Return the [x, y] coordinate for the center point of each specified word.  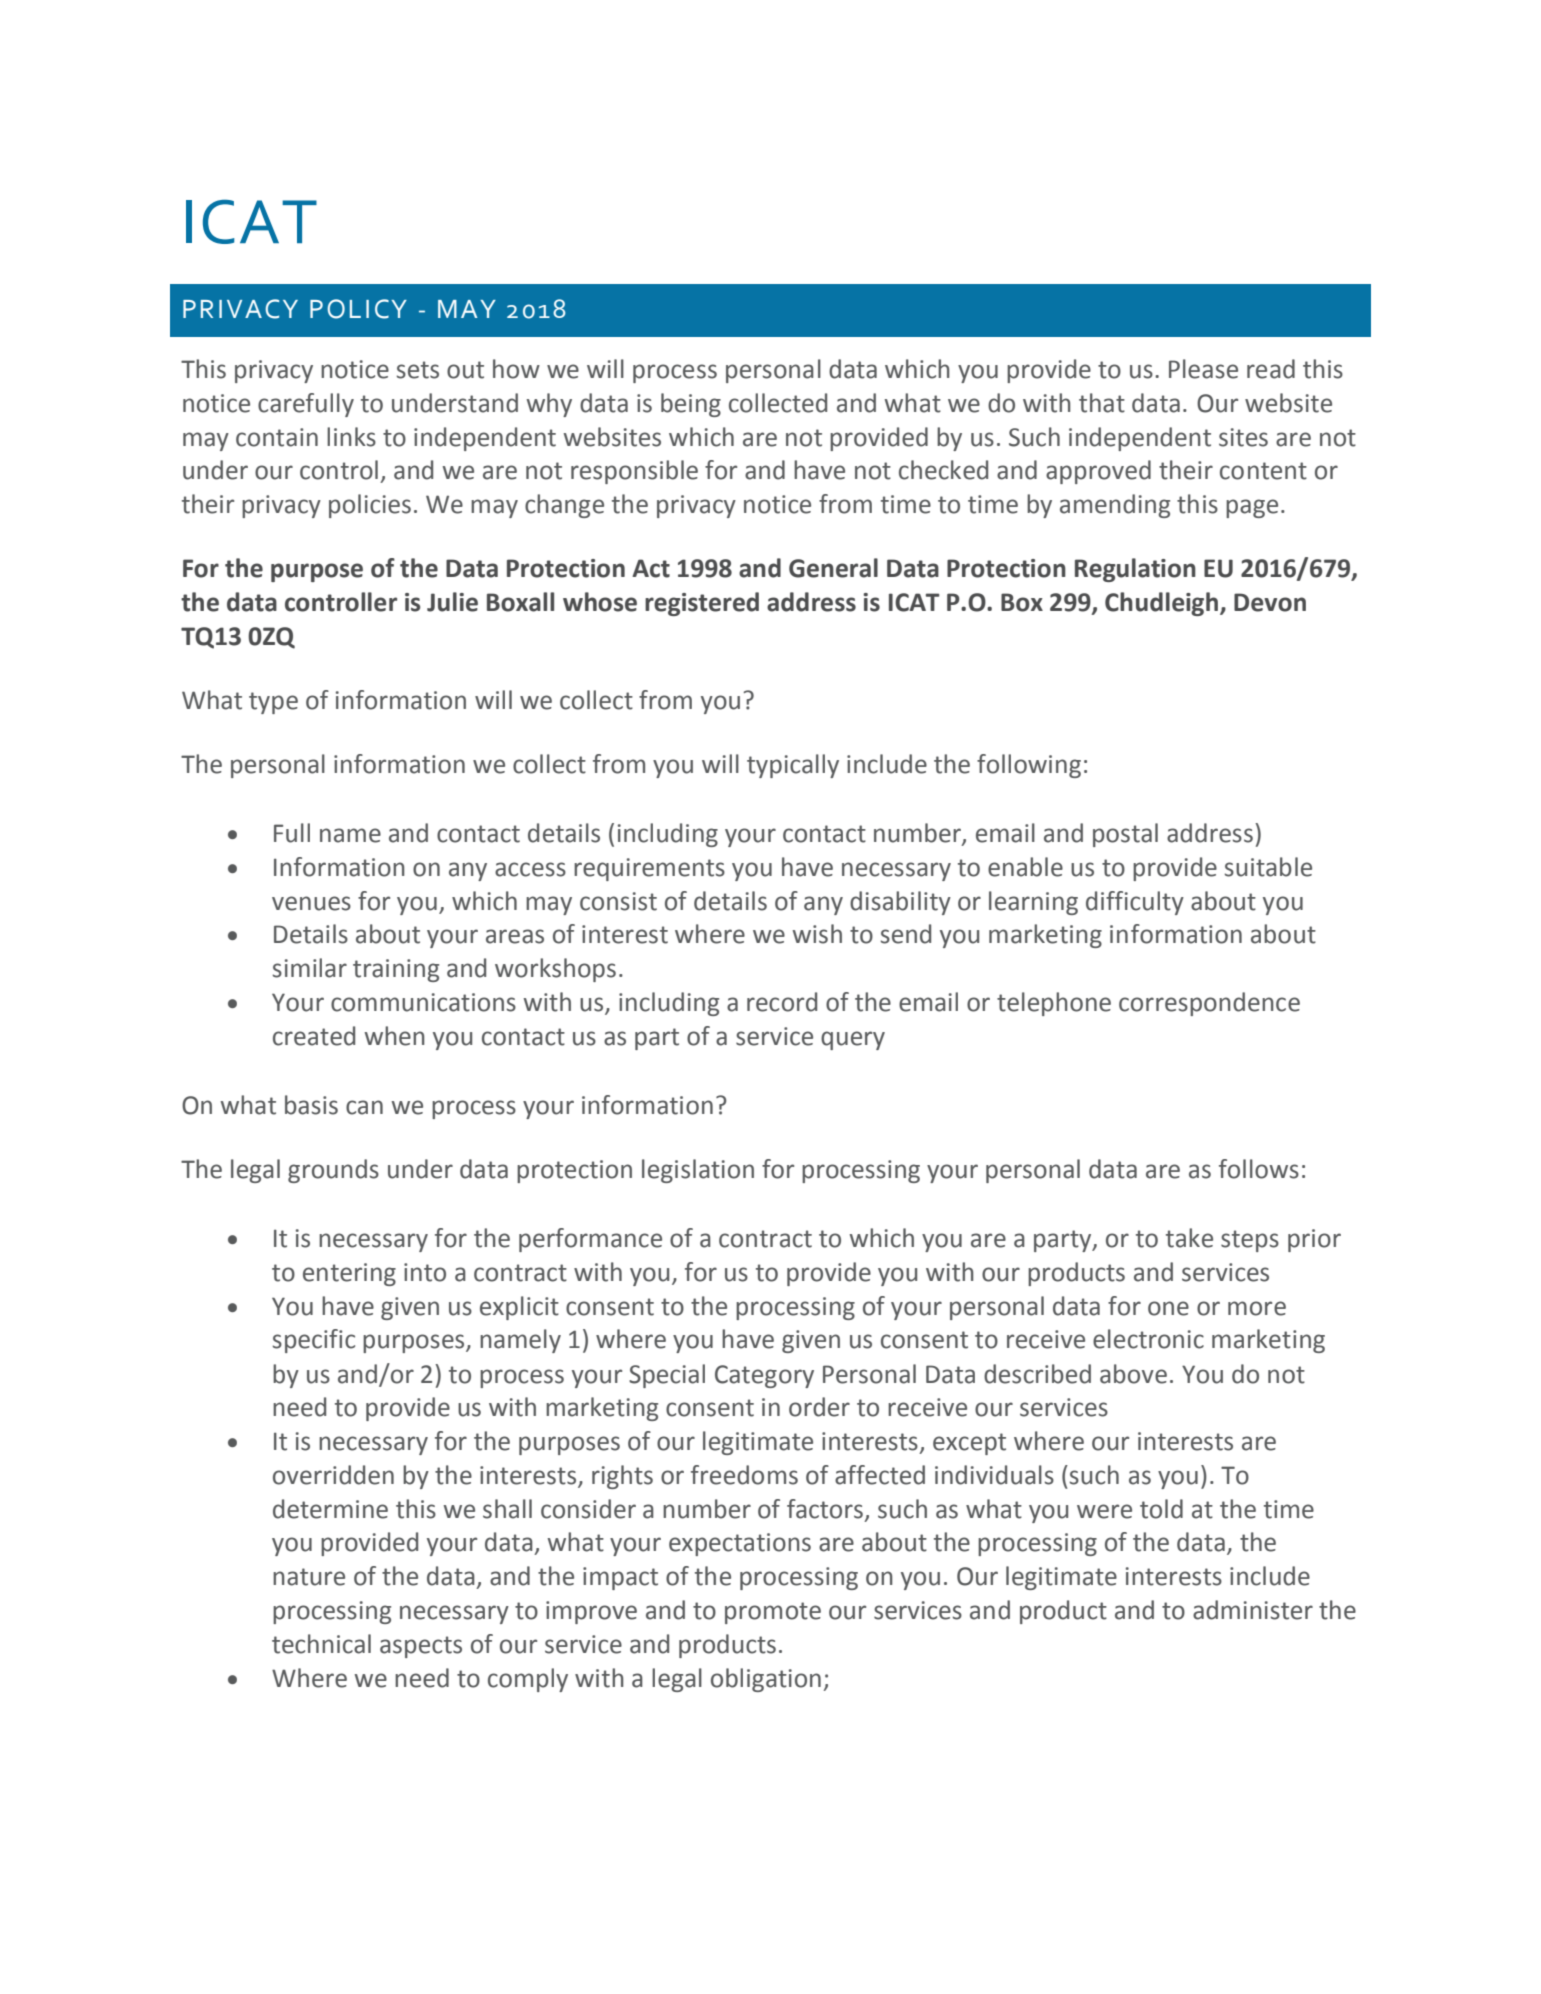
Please [1203, 369]
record [782, 1002]
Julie [452, 602]
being [691, 405]
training [396, 970]
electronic [1148, 1339]
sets [417, 370]
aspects [421, 1647]
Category [764, 1376]
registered [702, 604]
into [425, 1272]
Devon [1270, 602]
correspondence [1209, 1004]
